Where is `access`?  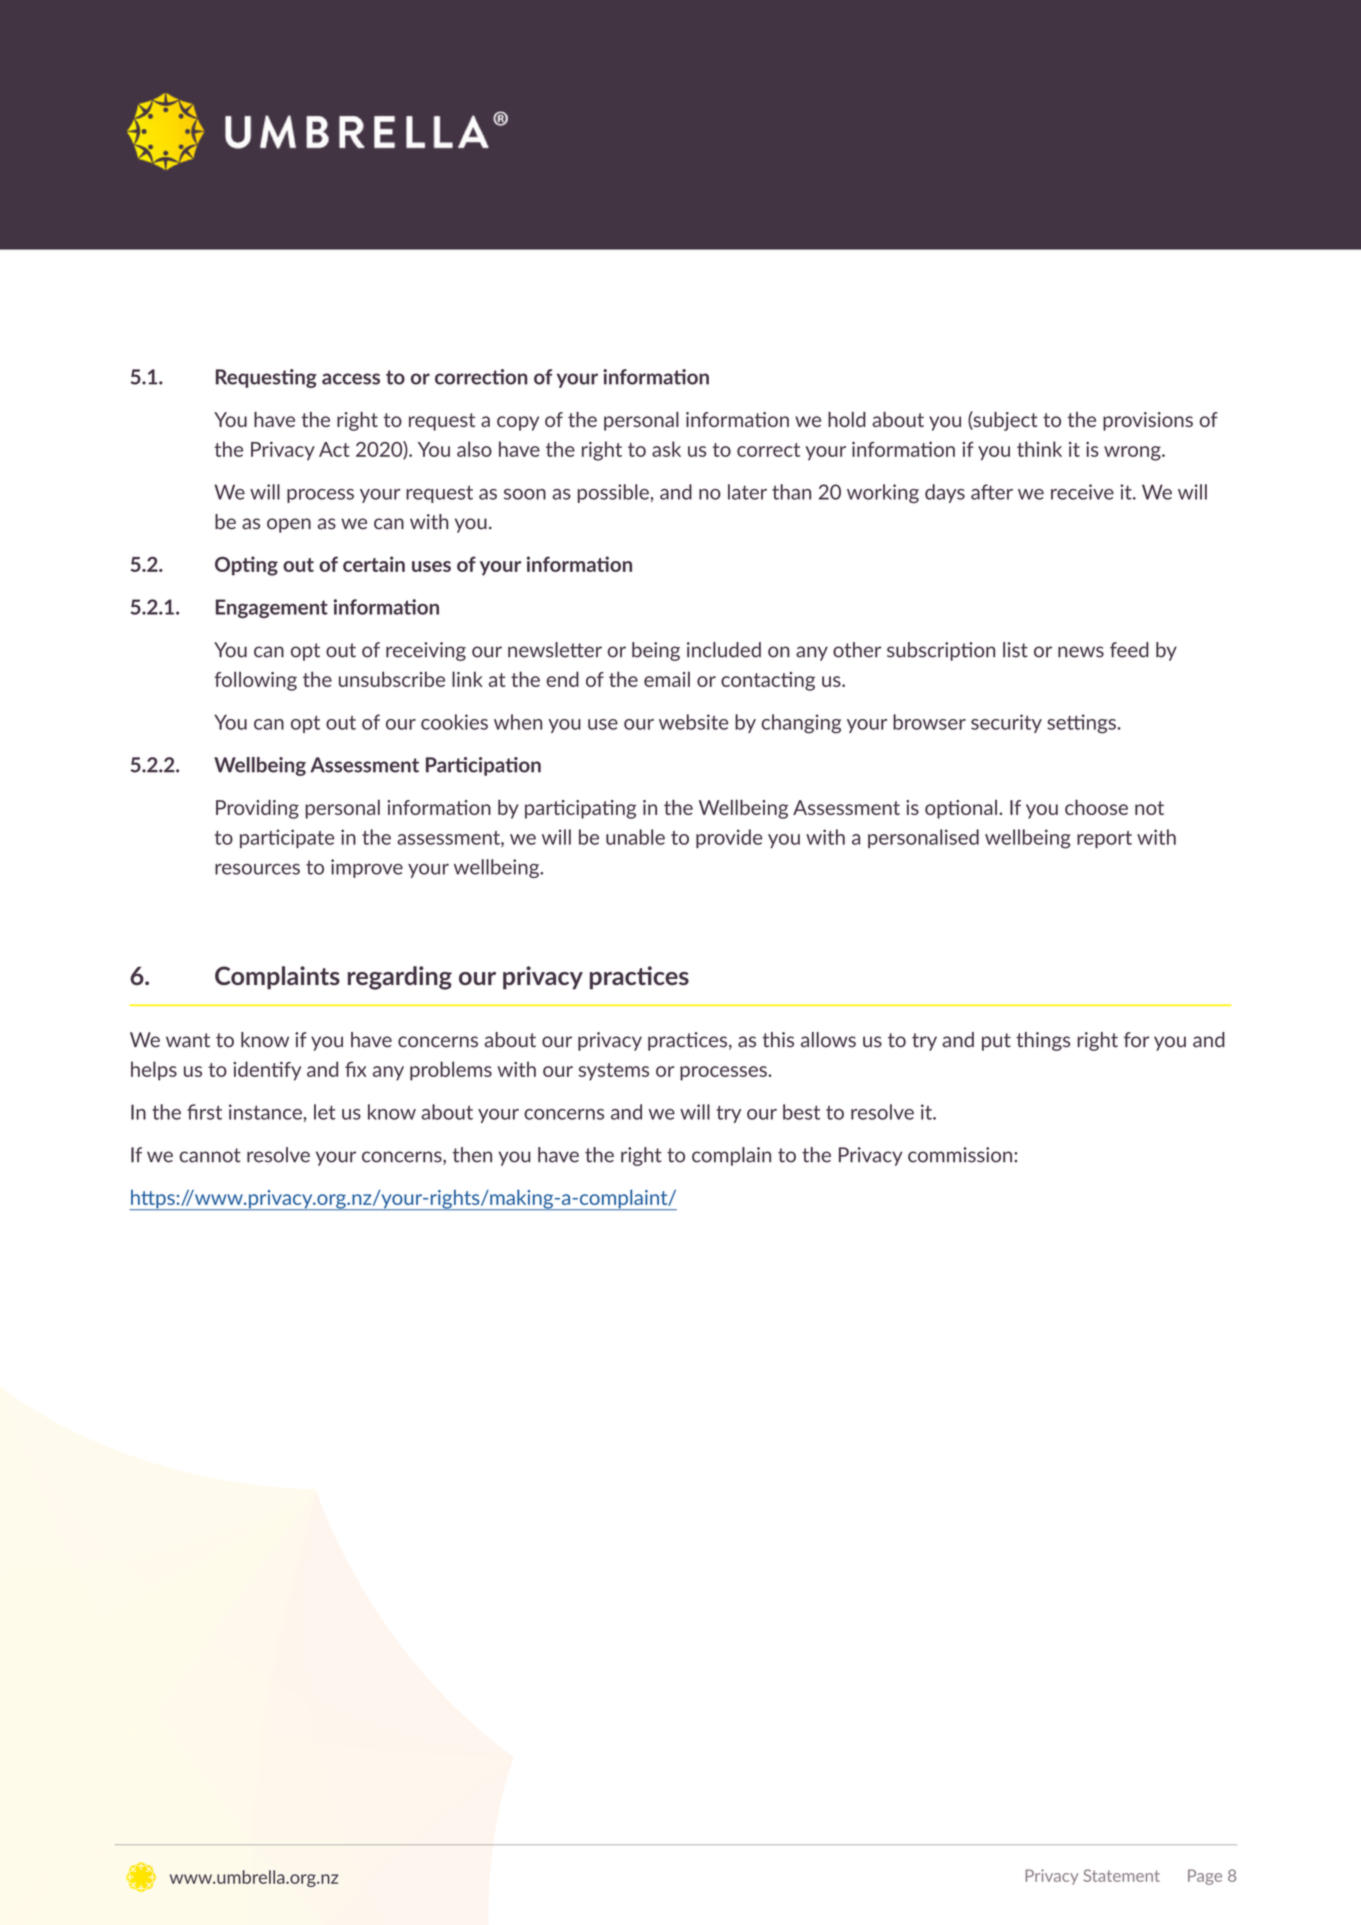
access is located at coordinates (351, 379).
